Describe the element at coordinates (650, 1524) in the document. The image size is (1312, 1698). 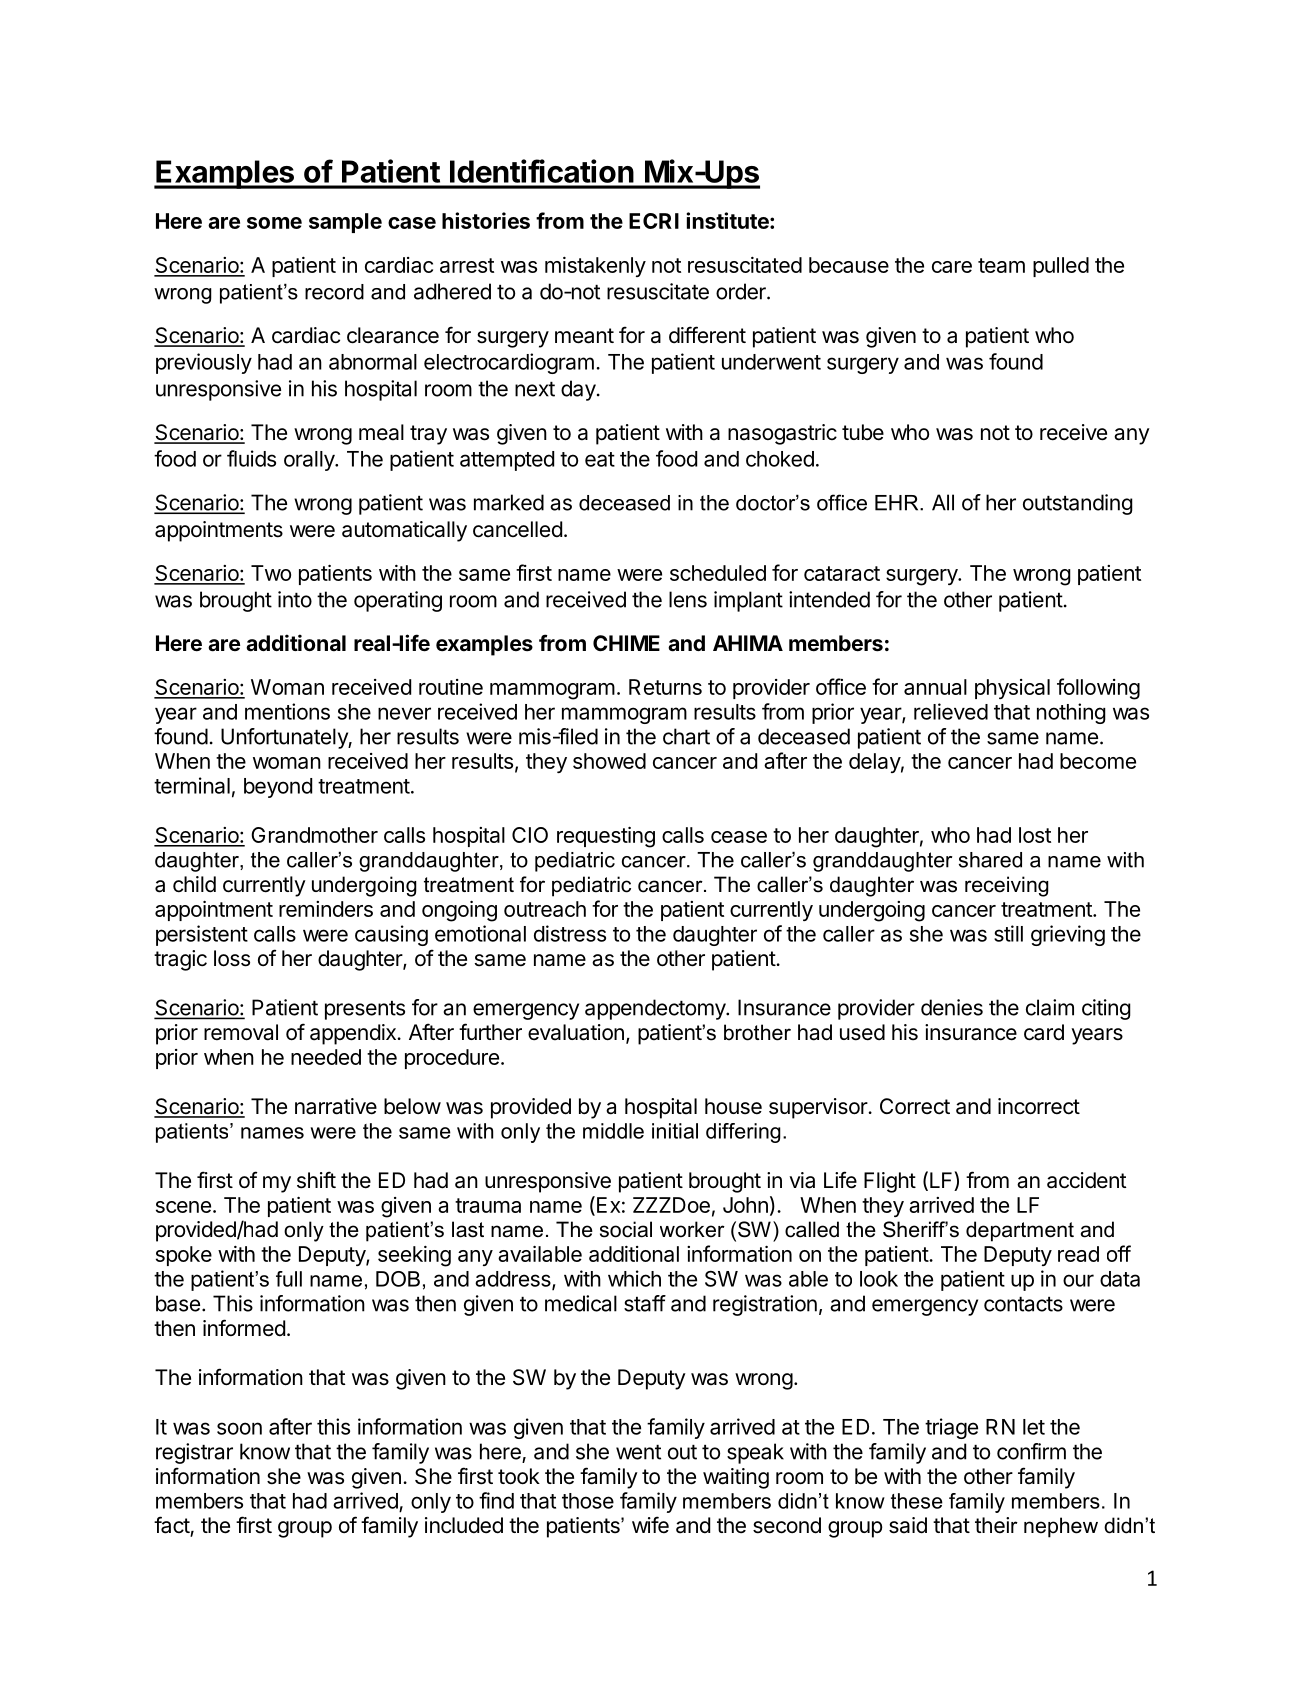
I see `wife` at that location.
